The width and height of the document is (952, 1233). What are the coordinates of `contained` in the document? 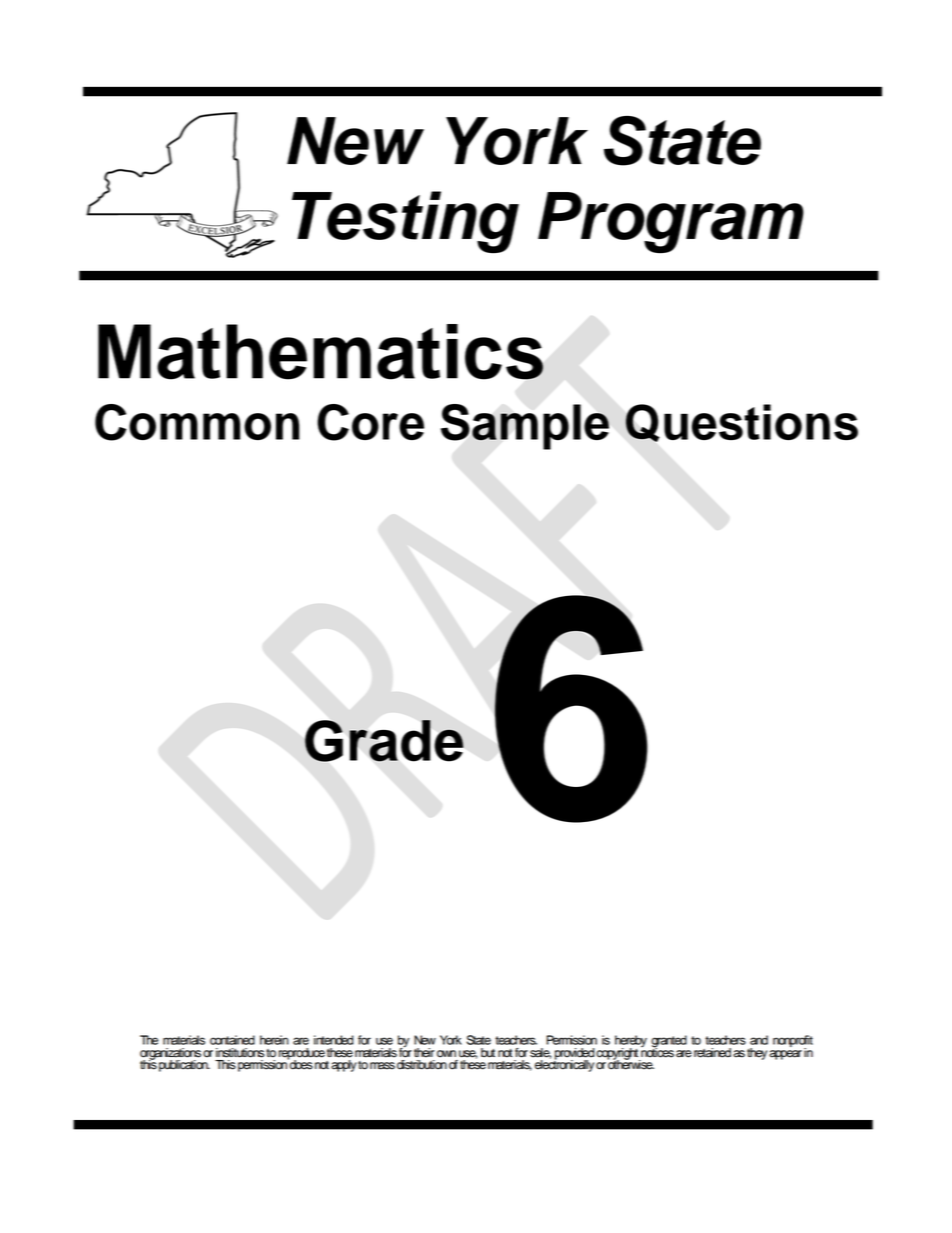 It's located at (232, 1040).
